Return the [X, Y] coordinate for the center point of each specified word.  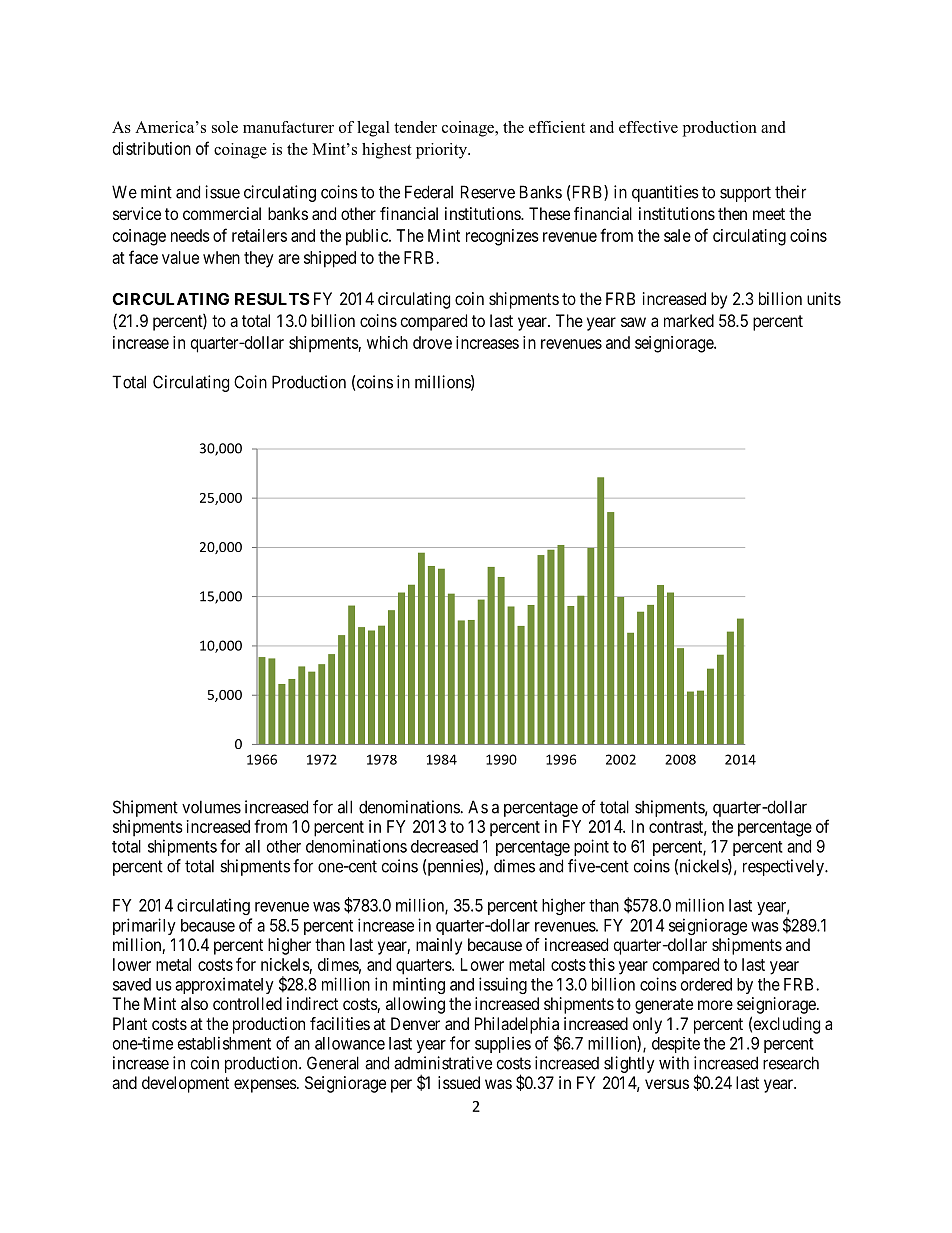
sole [225, 127]
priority [442, 151]
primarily [144, 926]
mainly [439, 946]
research [791, 1063]
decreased [444, 846]
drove [432, 342]
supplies [503, 1044]
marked [689, 320]
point [591, 847]
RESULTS [272, 299]
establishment [224, 1043]
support [745, 194]
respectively [784, 867]
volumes [211, 807]
